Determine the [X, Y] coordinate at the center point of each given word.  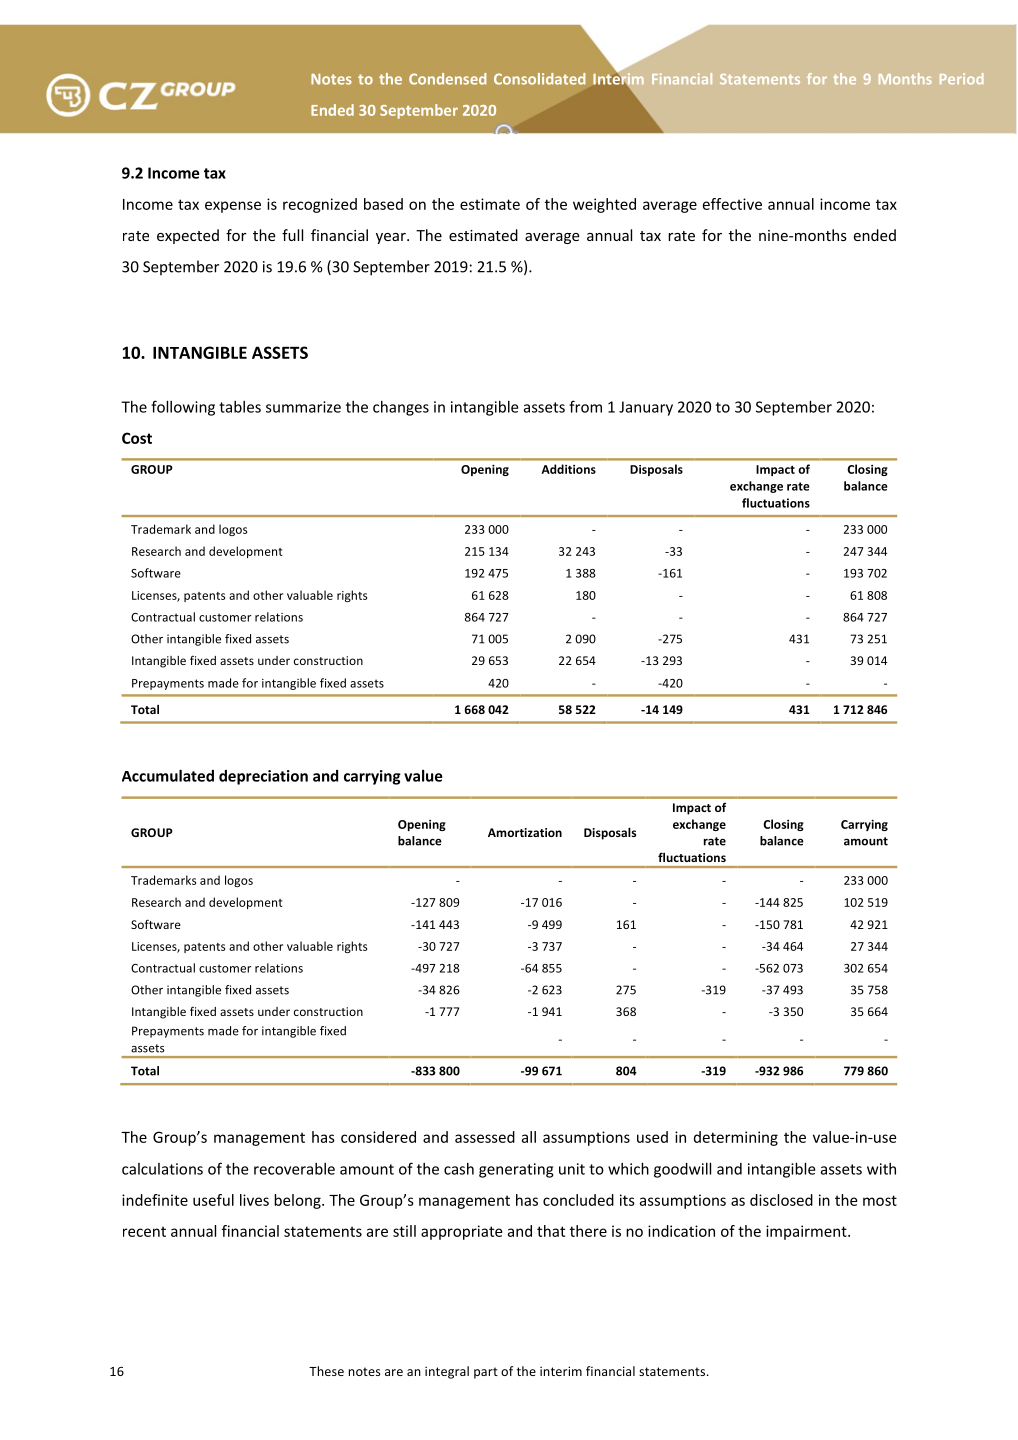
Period [961, 78]
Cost [137, 438]
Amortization [525, 832]
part [486, 1373]
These [326, 1371]
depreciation [263, 777]
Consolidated [539, 79]
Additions [568, 469]
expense [233, 207]
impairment [807, 1232]
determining [736, 1138]
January [646, 408]
